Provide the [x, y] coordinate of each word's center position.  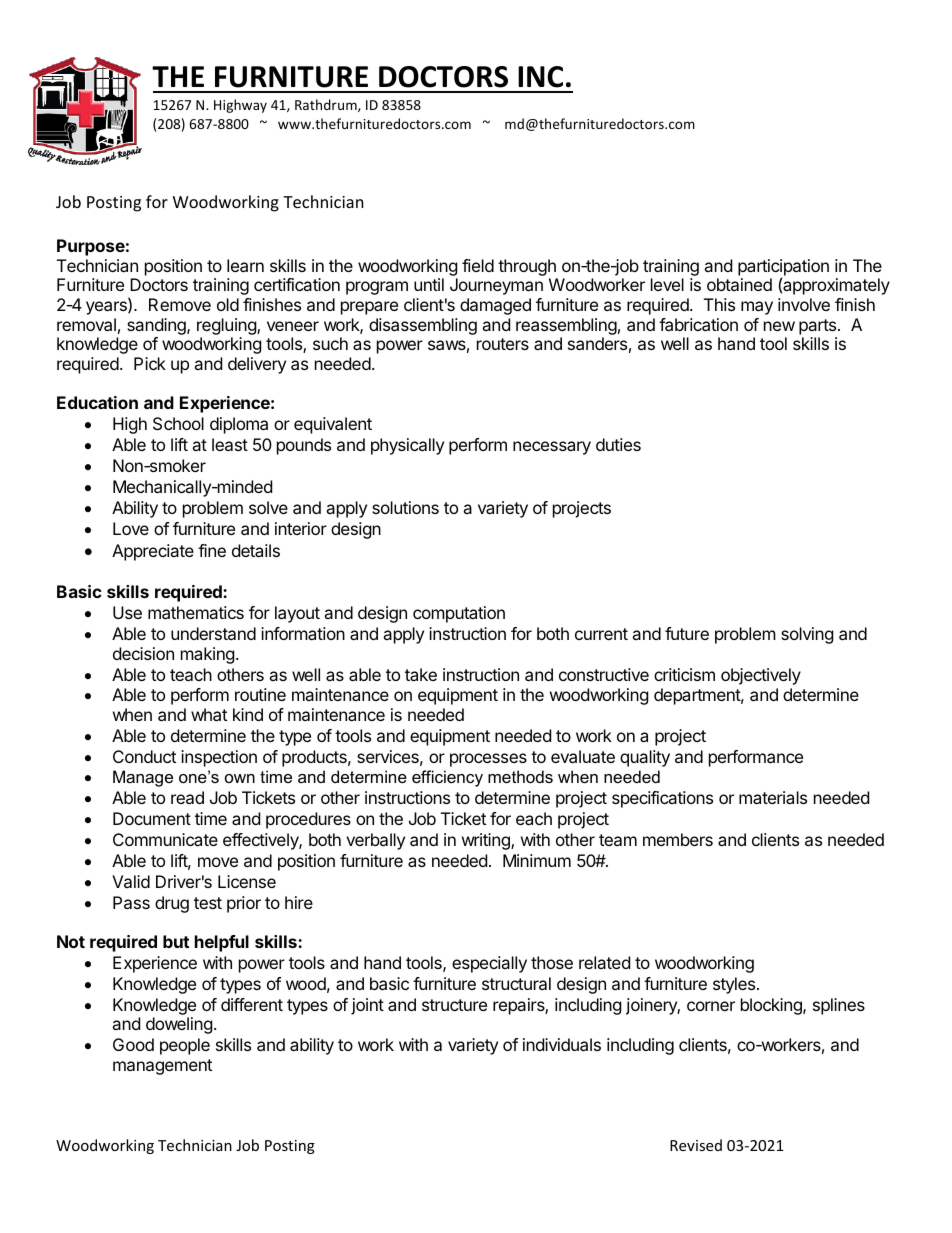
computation [459, 614]
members [678, 839]
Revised [696, 1145]
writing [487, 841]
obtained [739, 284]
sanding [157, 326]
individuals [562, 1044]
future [687, 633]
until [429, 284]
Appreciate [153, 552]
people [185, 1046]
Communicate [165, 839]
